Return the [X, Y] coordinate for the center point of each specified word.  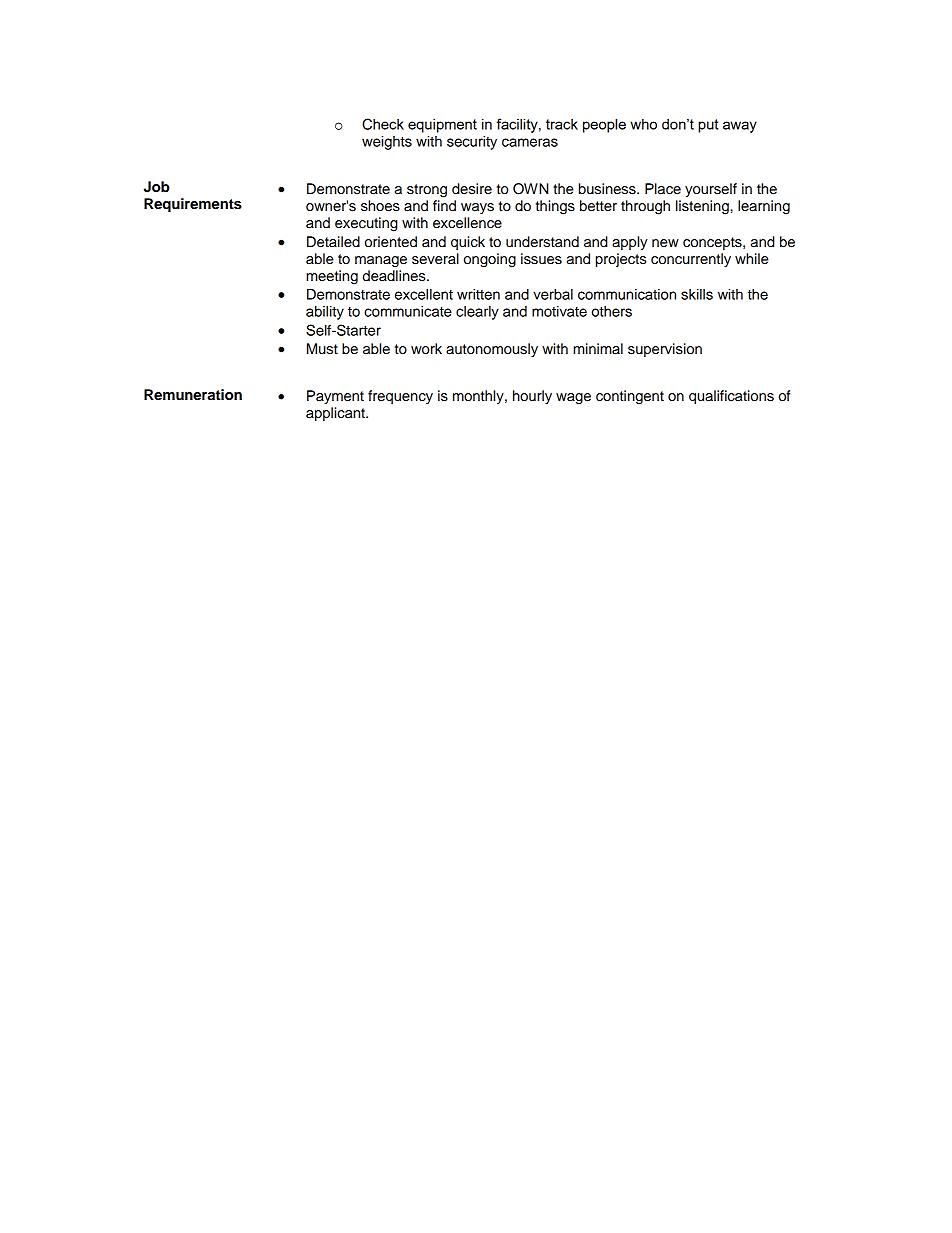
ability [325, 313]
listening [703, 207]
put [708, 126]
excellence [467, 223]
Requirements [193, 205]
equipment [442, 126]
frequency [400, 397]
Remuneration [193, 395]
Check [383, 124]
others [612, 311]
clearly [477, 313]
